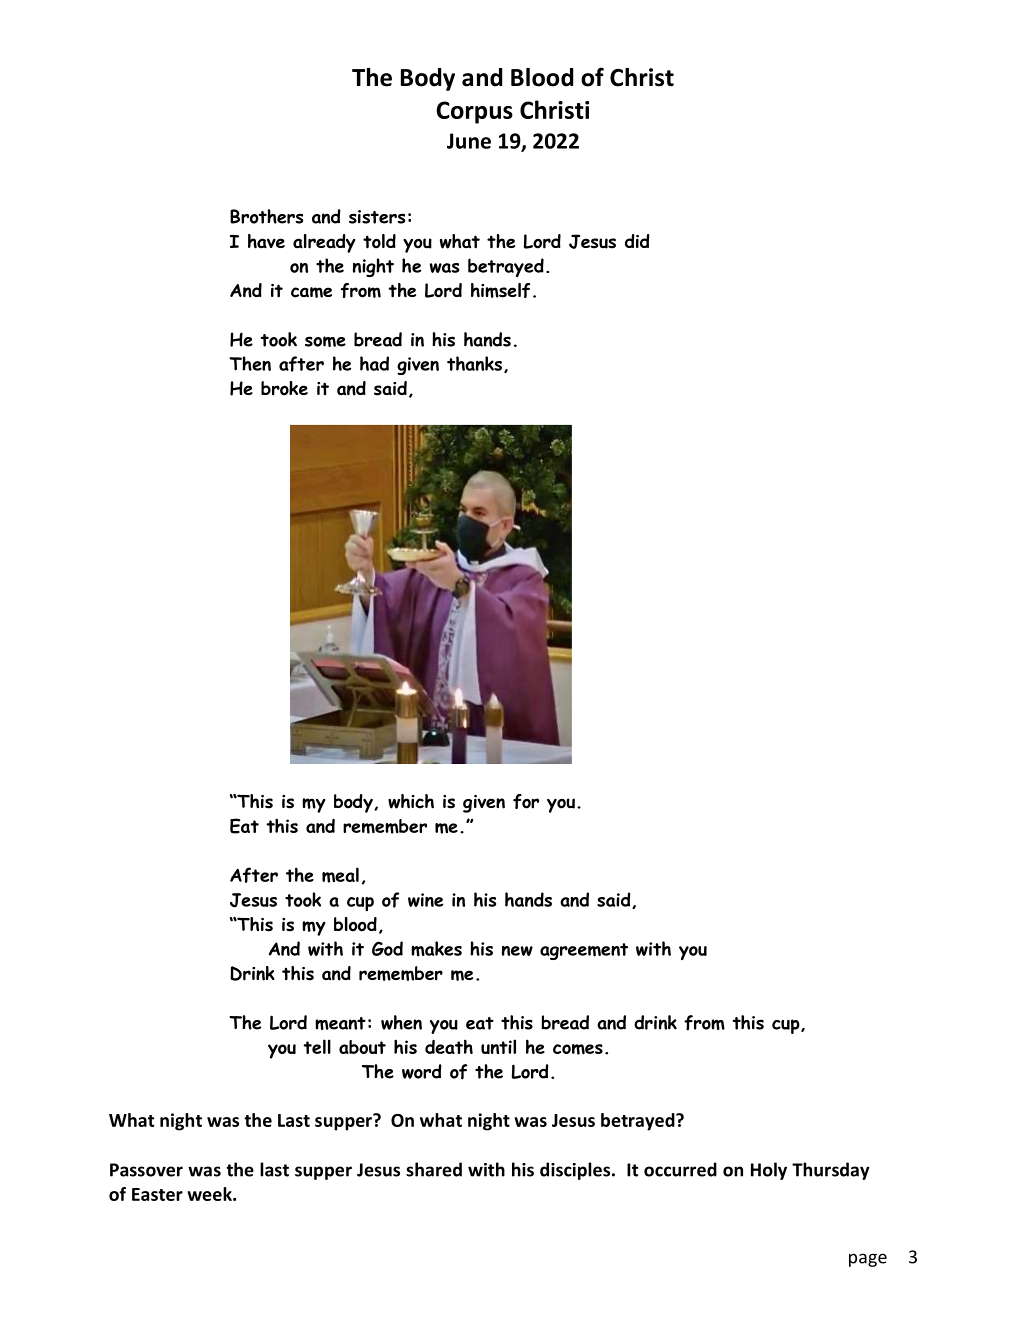  Describe the element at coordinates (526, 801) in the document. I see `for` at that location.
